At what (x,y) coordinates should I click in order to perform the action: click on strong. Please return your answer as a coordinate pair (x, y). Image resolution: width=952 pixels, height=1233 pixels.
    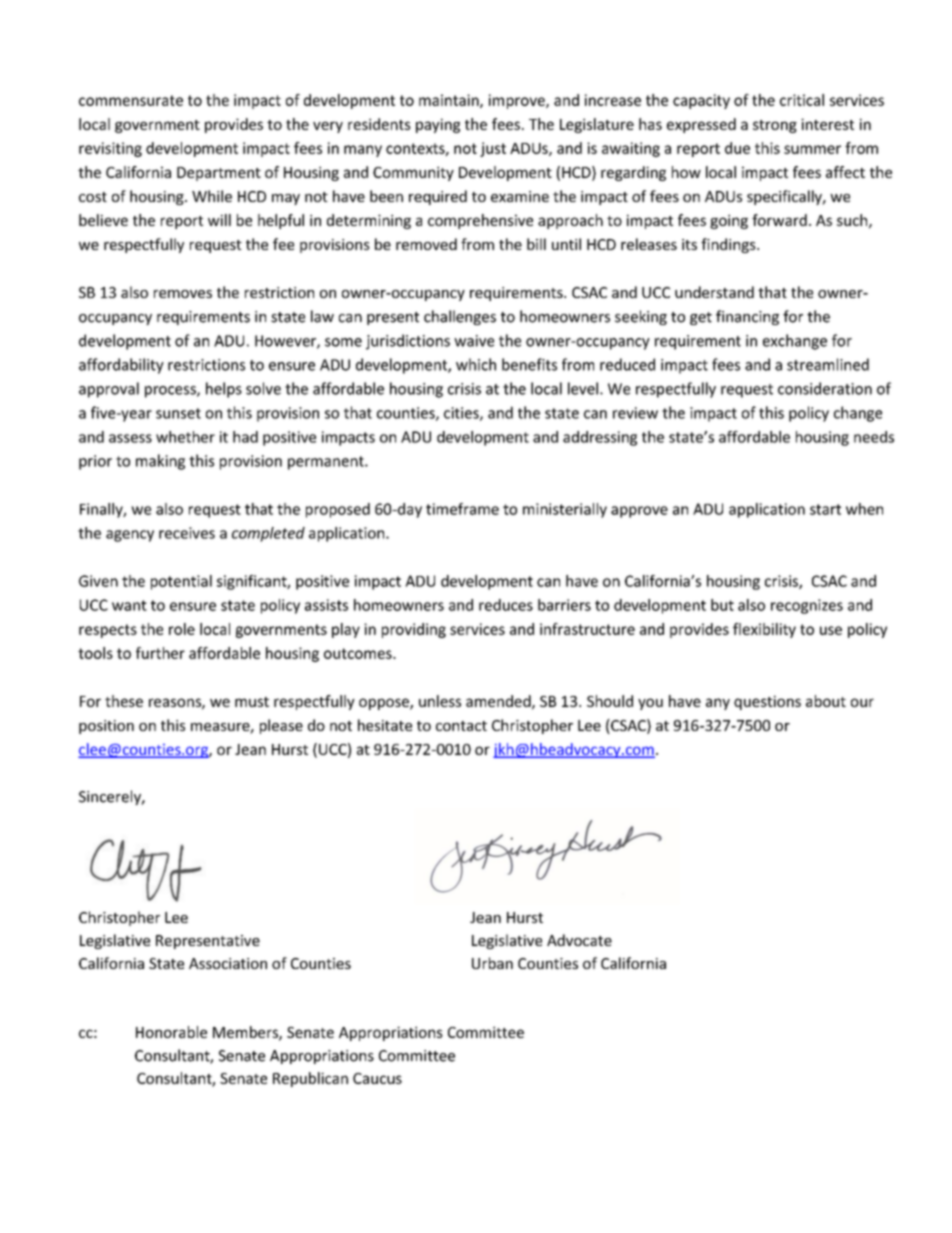
    Looking at the image, I should click on (775, 126).
